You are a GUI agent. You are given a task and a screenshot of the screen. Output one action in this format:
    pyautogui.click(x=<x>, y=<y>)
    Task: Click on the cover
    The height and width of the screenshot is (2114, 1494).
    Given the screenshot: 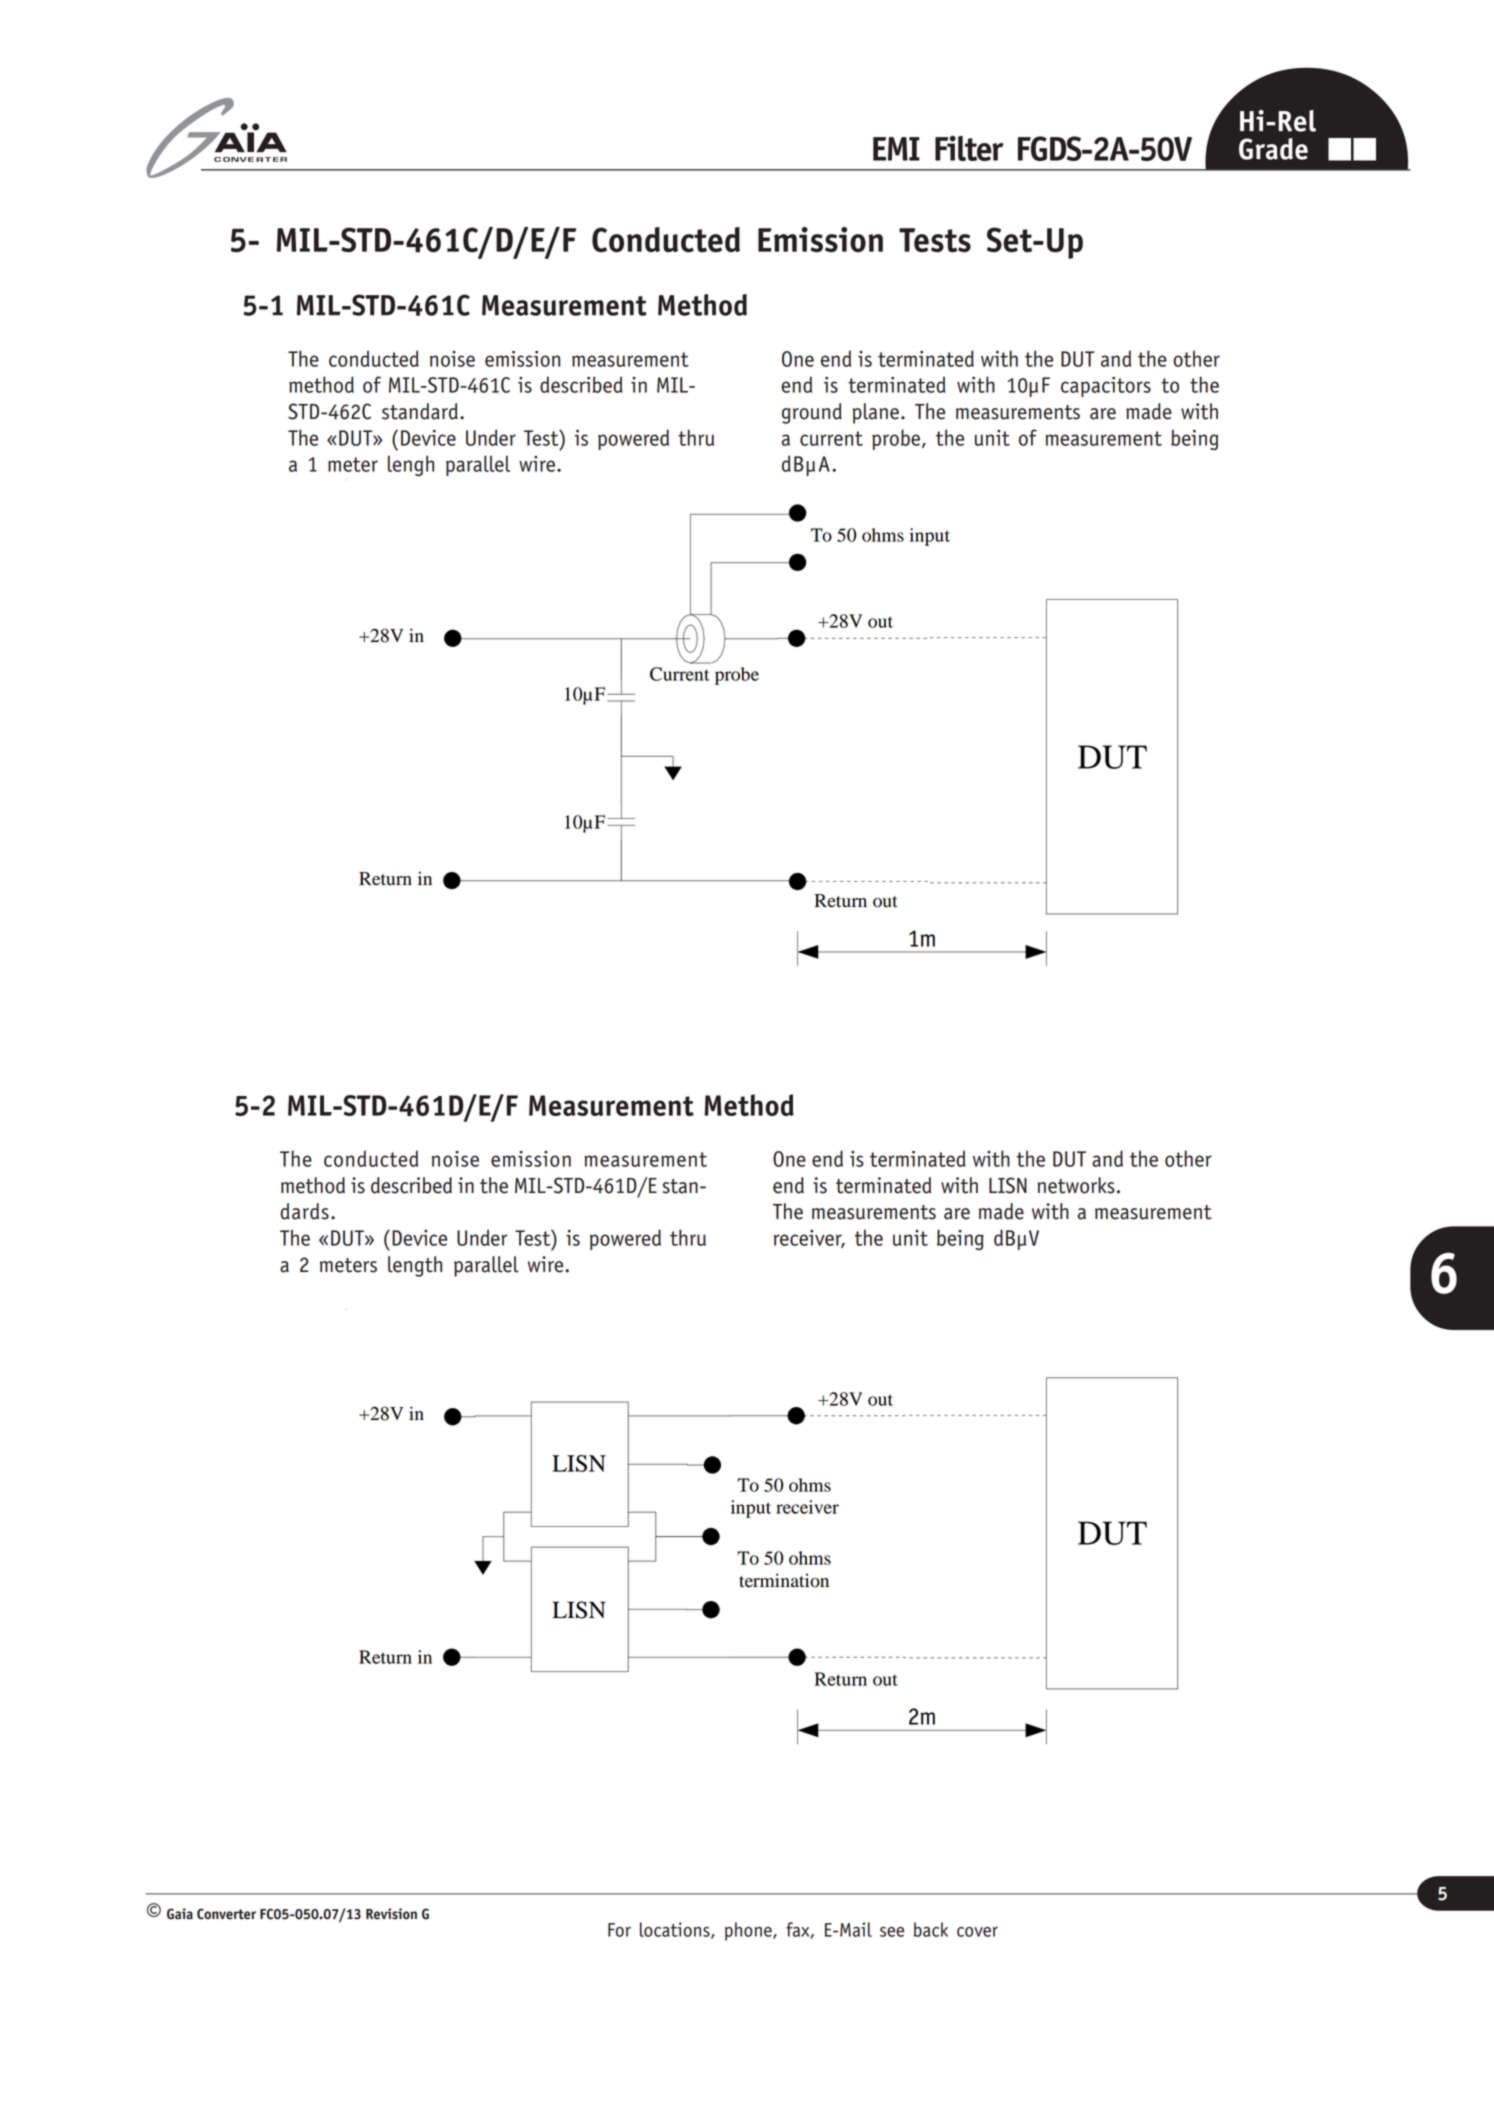 What is the action you would take?
    pyautogui.click(x=977, y=1932)
